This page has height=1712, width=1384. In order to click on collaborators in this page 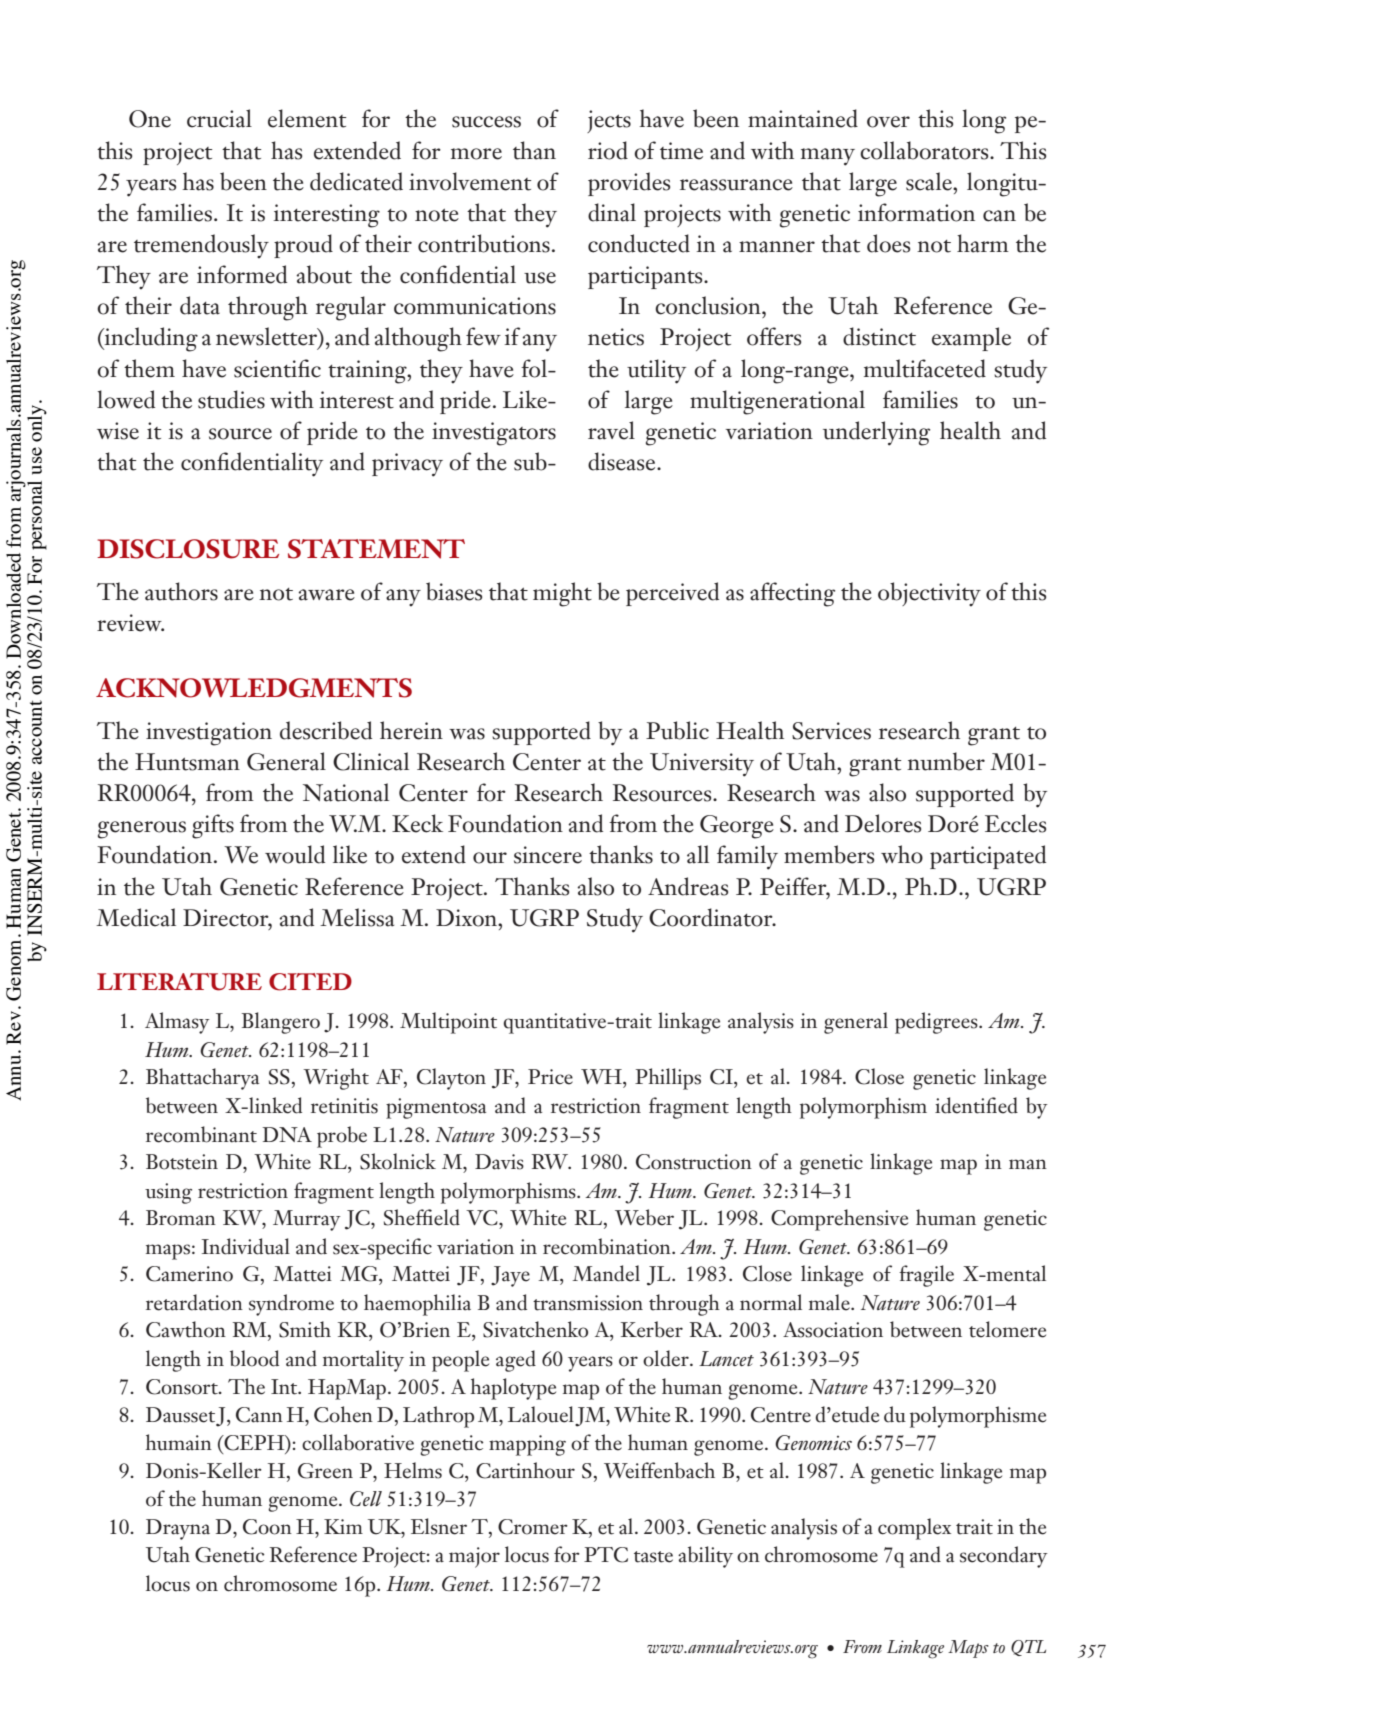, I will do `click(925, 150)`.
